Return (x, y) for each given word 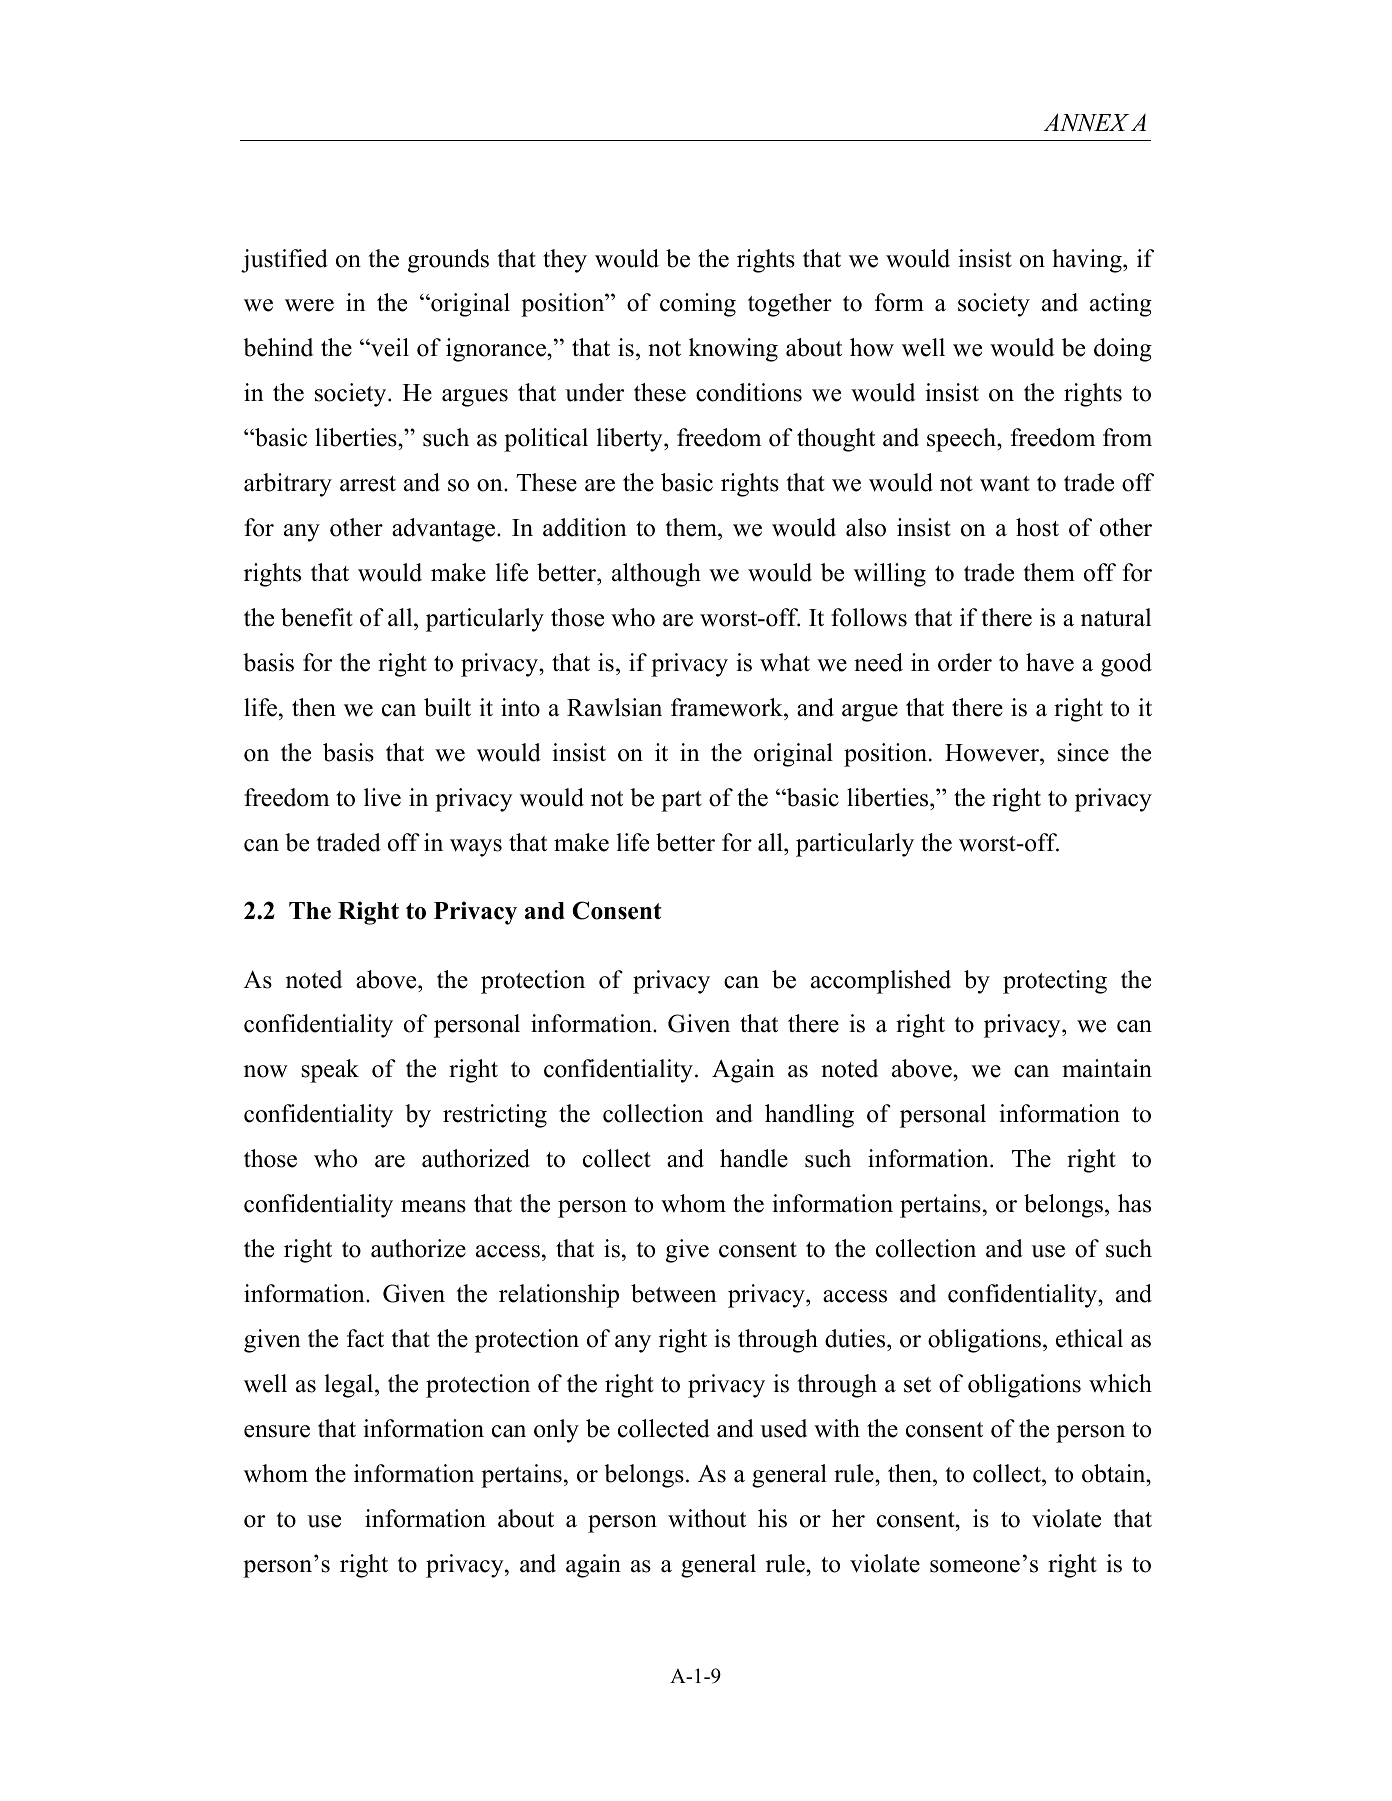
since (1083, 752)
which (1120, 1383)
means (433, 1206)
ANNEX (1086, 122)
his (772, 1518)
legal (350, 1386)
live (382, 797)
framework (728, 707)
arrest (368, 484)
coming (698, 305)
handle (754, 1158)
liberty (630, 440)
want (1005, 484)
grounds (448, 261)
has (1134, 1203)
